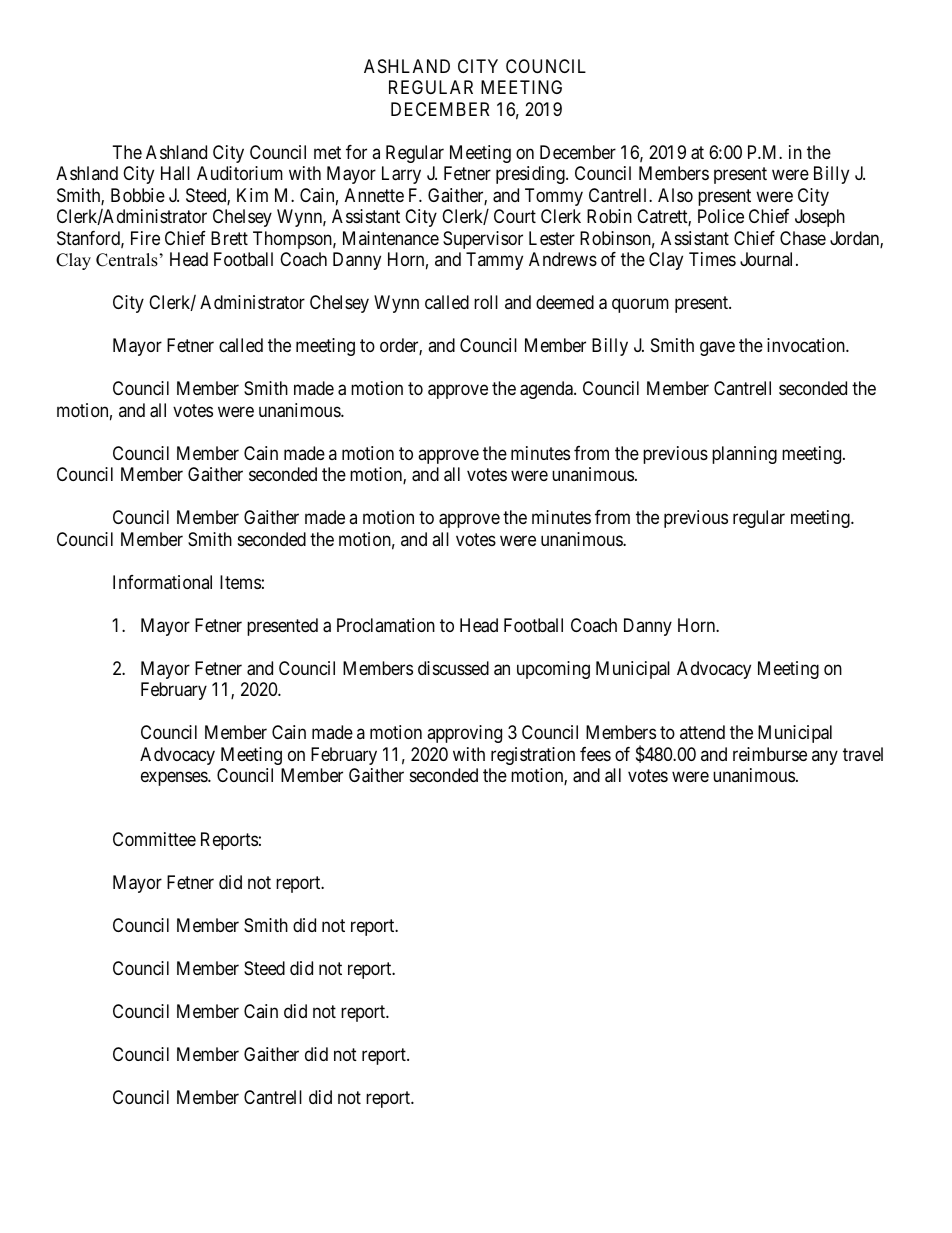  I want to click on presiding, so click(531, 175).
